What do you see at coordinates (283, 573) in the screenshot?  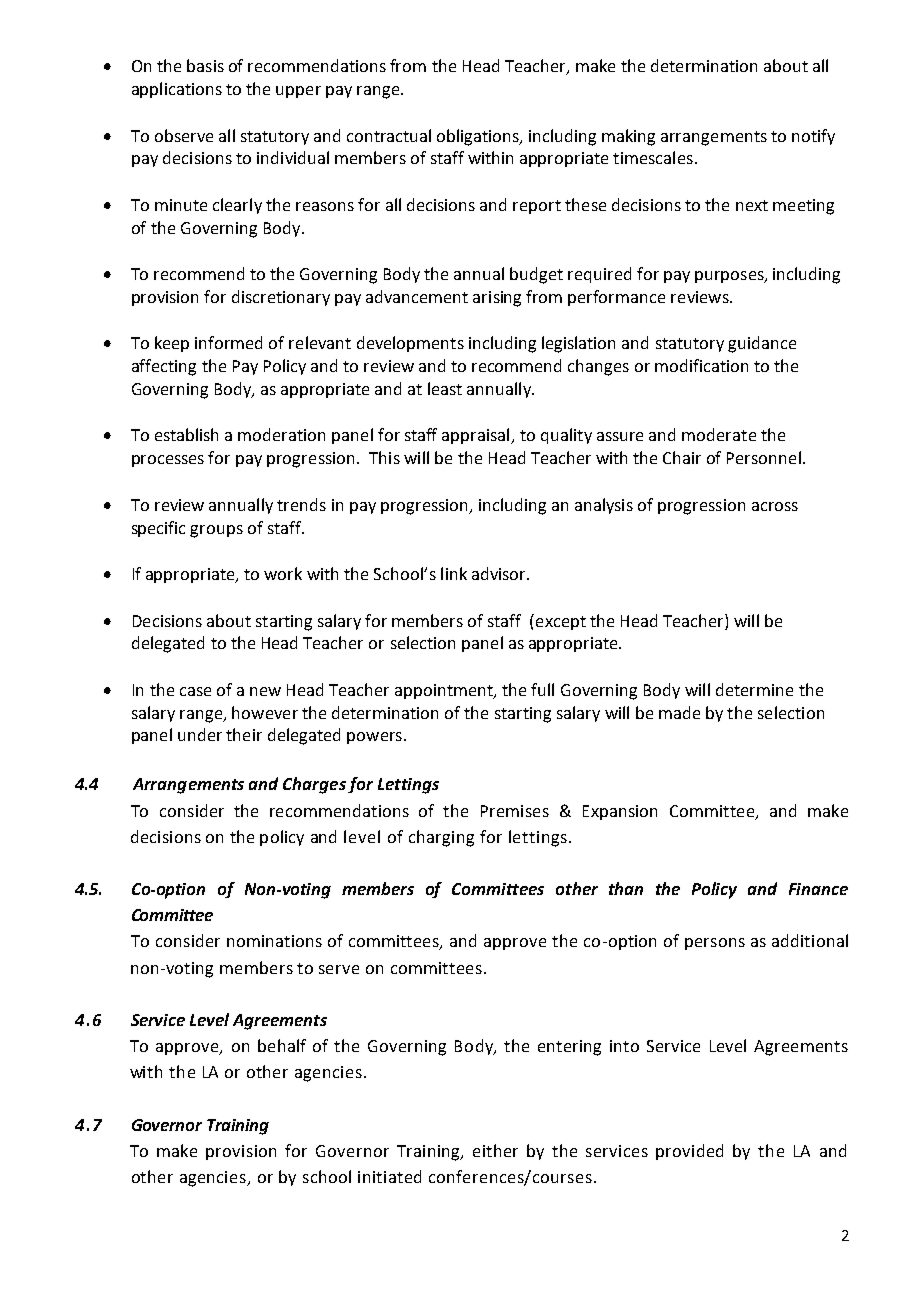 I see `work` at bounding box center [283, 573].
